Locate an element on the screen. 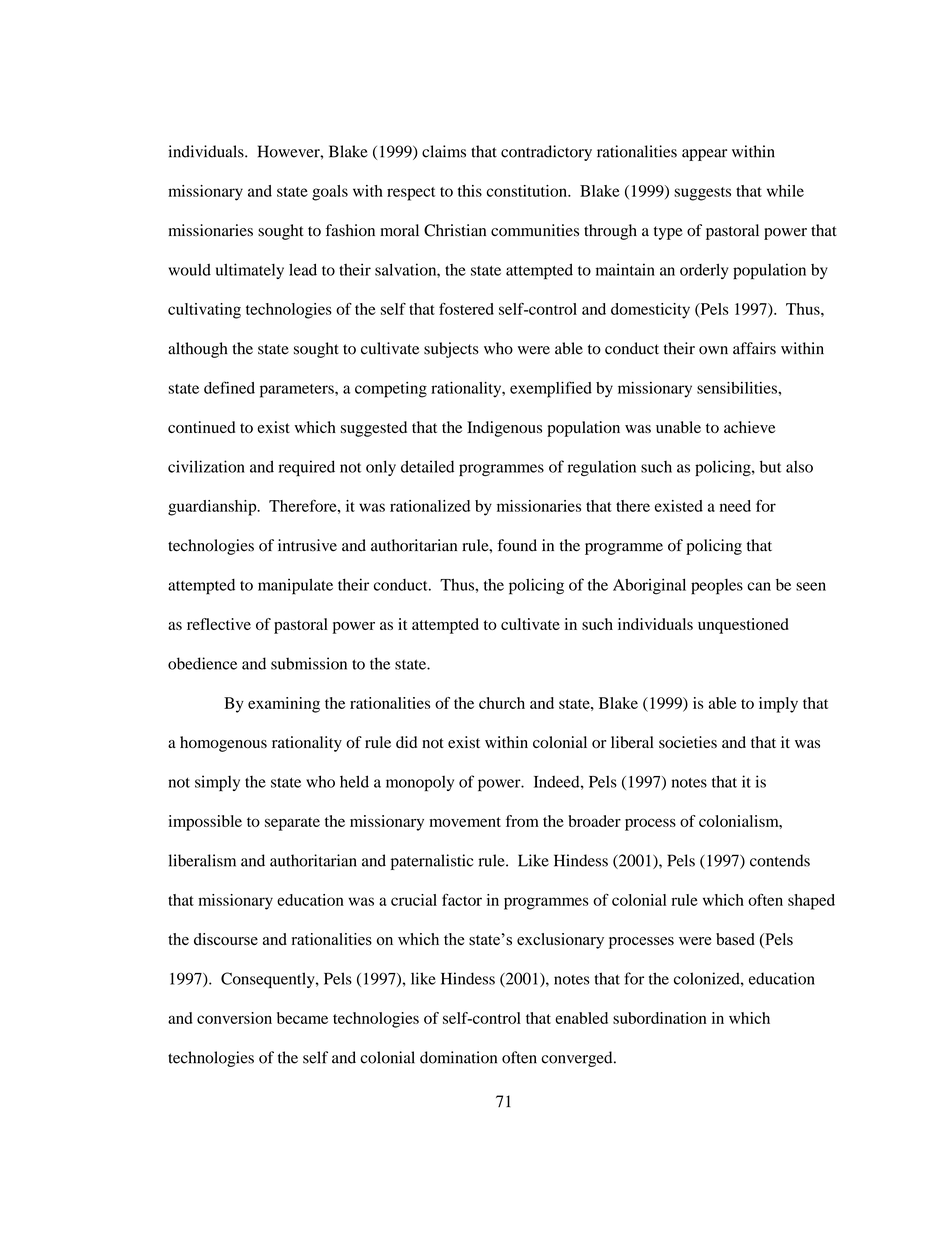 The width and height of the screenshot is (952, 1233). manipulate is located at coordinates (295, 586).
